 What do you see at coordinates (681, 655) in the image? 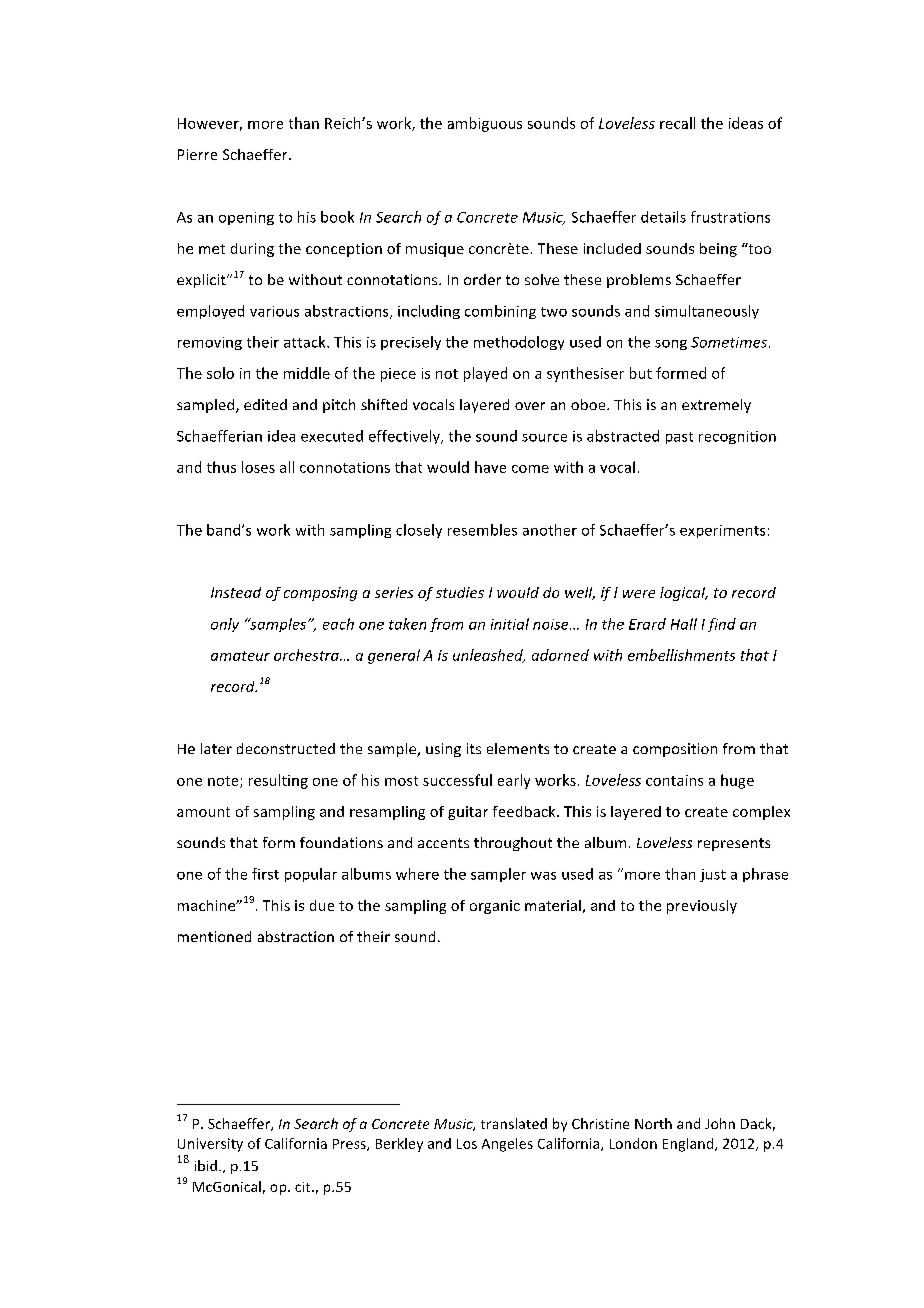
I see `embellishments` at bounding box center [681, 655].
